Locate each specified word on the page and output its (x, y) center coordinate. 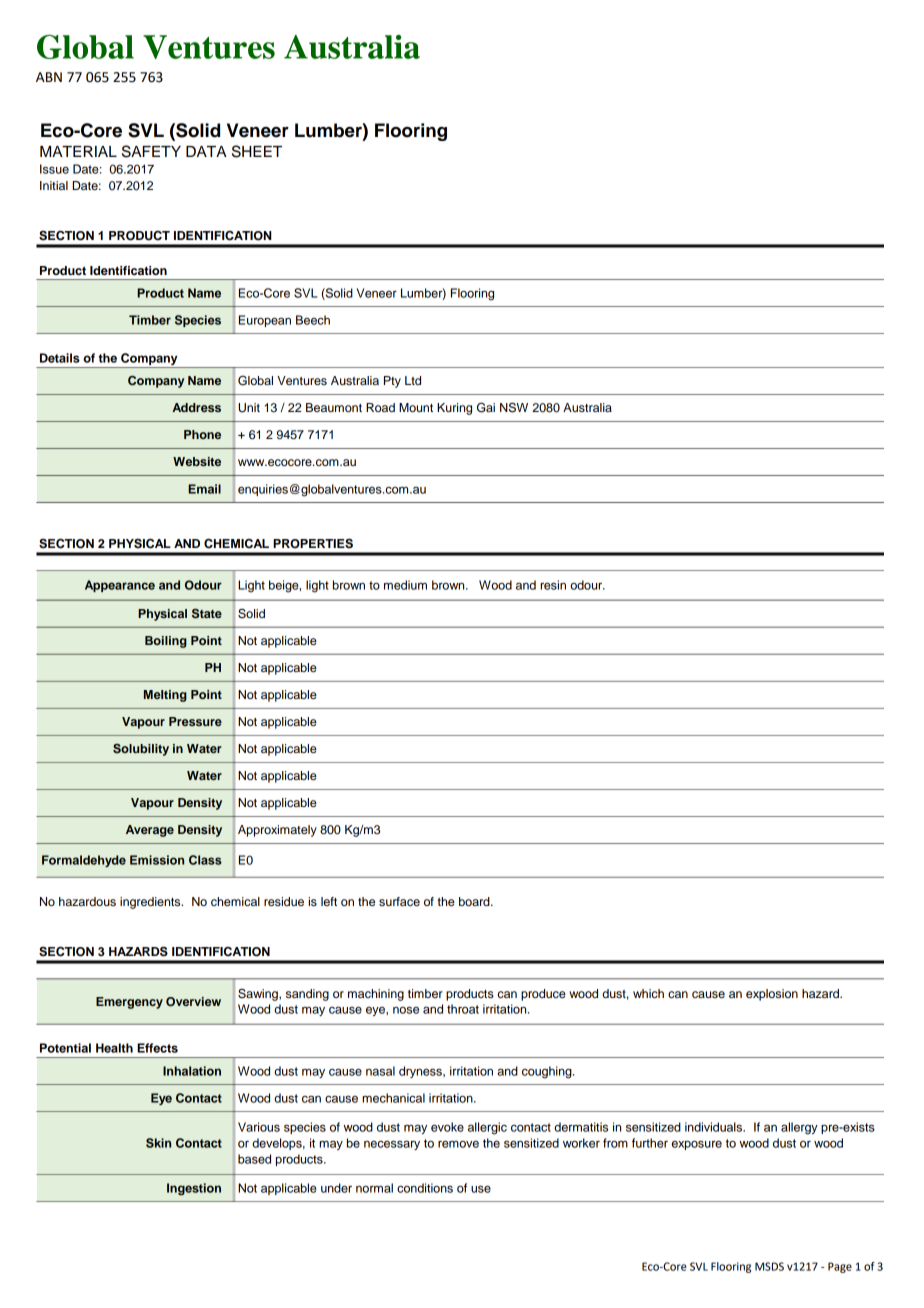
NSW (514, 407)
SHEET (257, 151)
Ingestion (194, 1189)
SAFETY (151, 151)
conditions (425, 1188)
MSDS (769, 1266)
